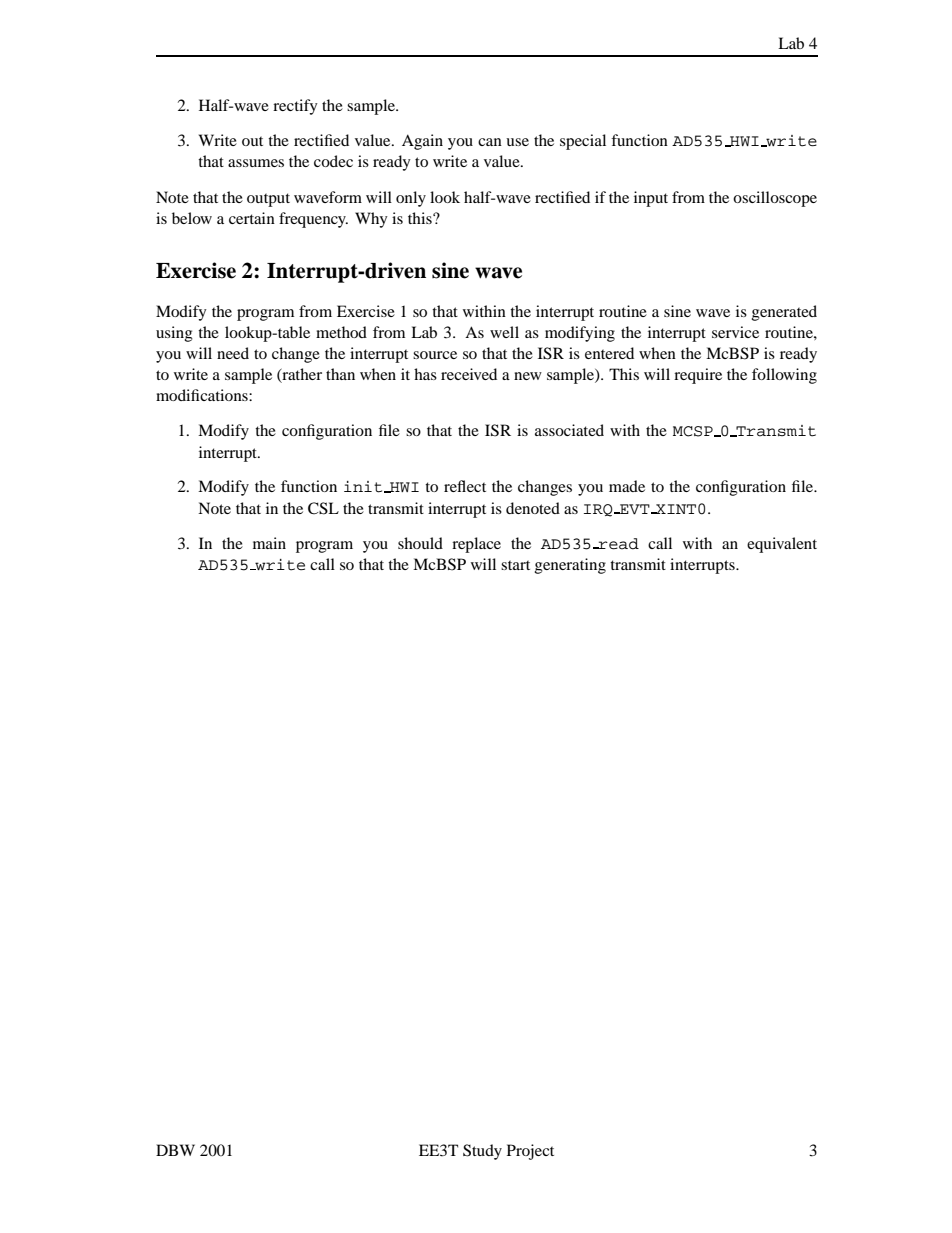 This image has width=952, height=1233. I want to click on start, so click(515, 565).
